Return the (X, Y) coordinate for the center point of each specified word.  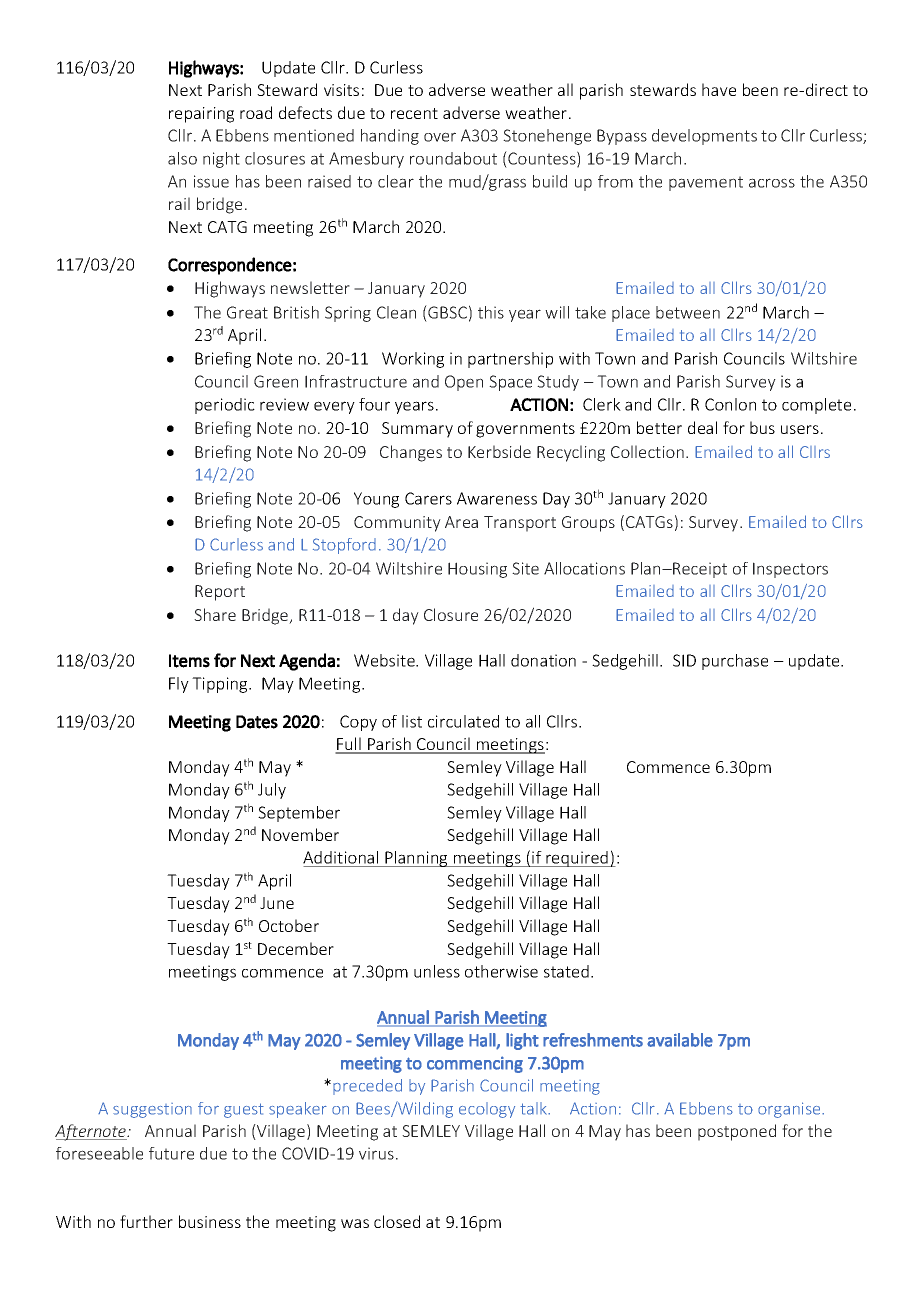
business (210, 1221)
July (272, 791)
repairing (201, 115)
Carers (428, 498)
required (577, 859)
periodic (225, 406)
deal (702, 427)
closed (397, 1221)
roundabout (453, 158)
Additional (342, 859)
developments (704, 137)
